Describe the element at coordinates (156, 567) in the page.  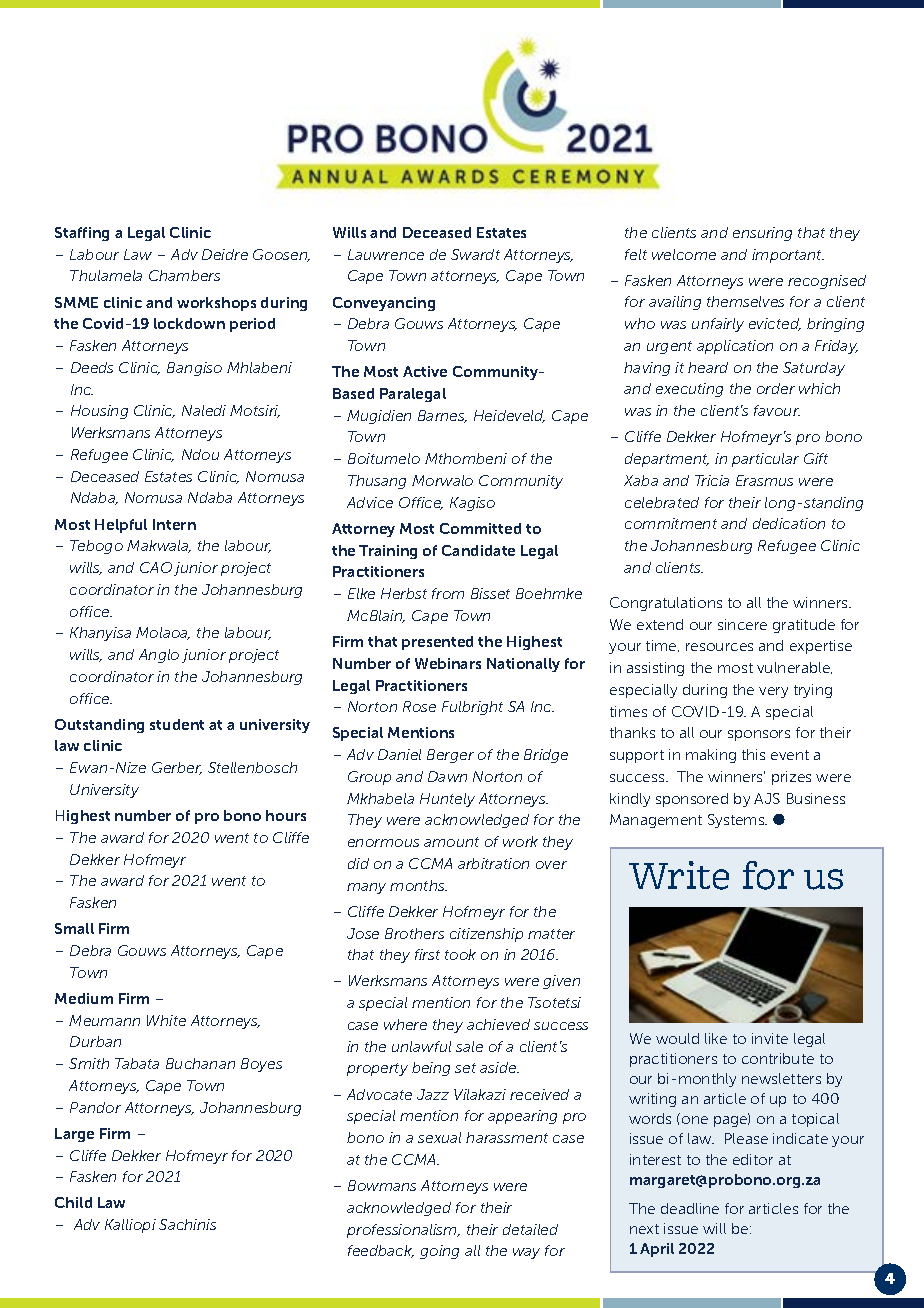
I see `CAO` at that location.
